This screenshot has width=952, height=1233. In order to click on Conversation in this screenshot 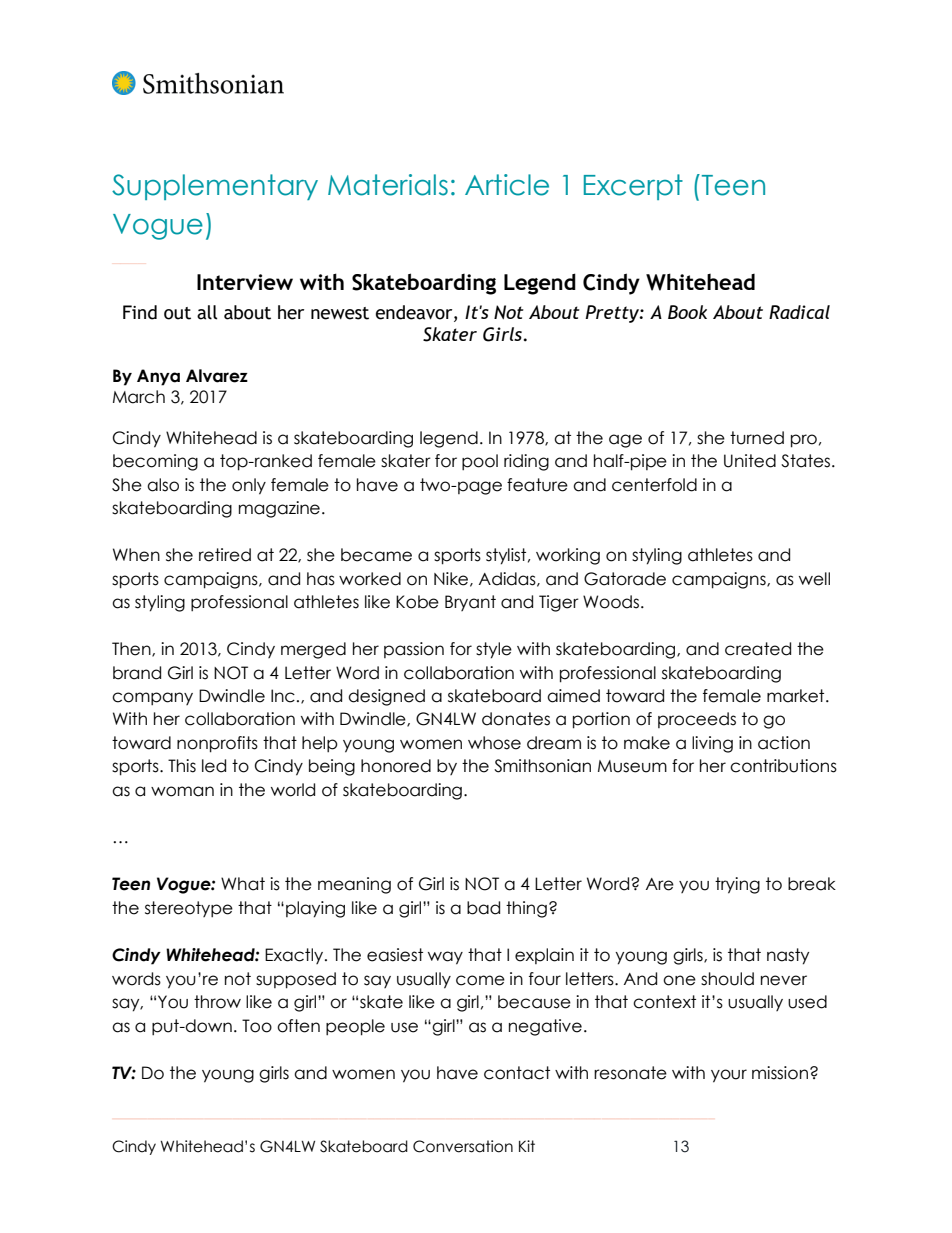, I will do `click(463, 1146)`.
